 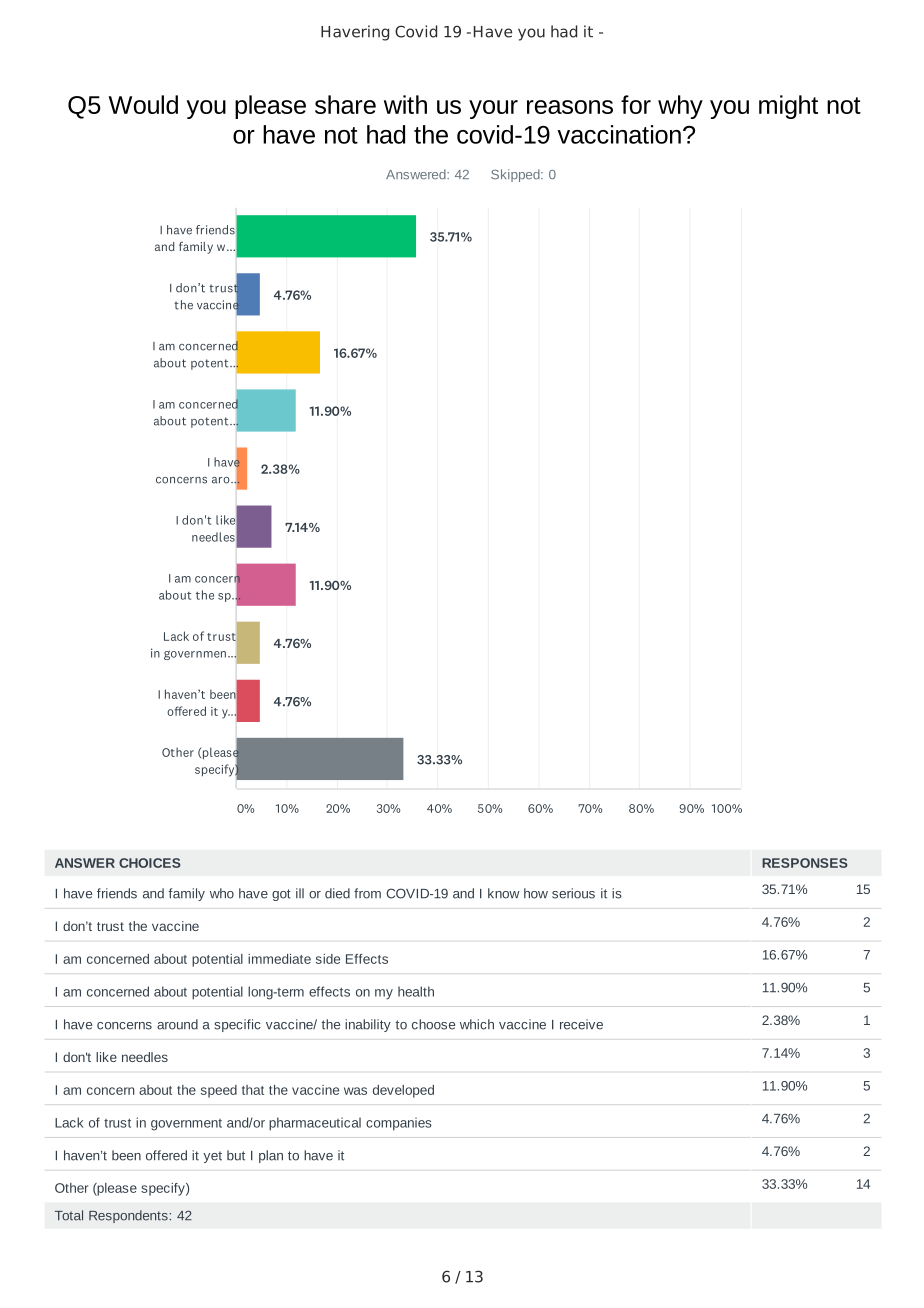 I want to click on Would, so click(x=143, y=104).
